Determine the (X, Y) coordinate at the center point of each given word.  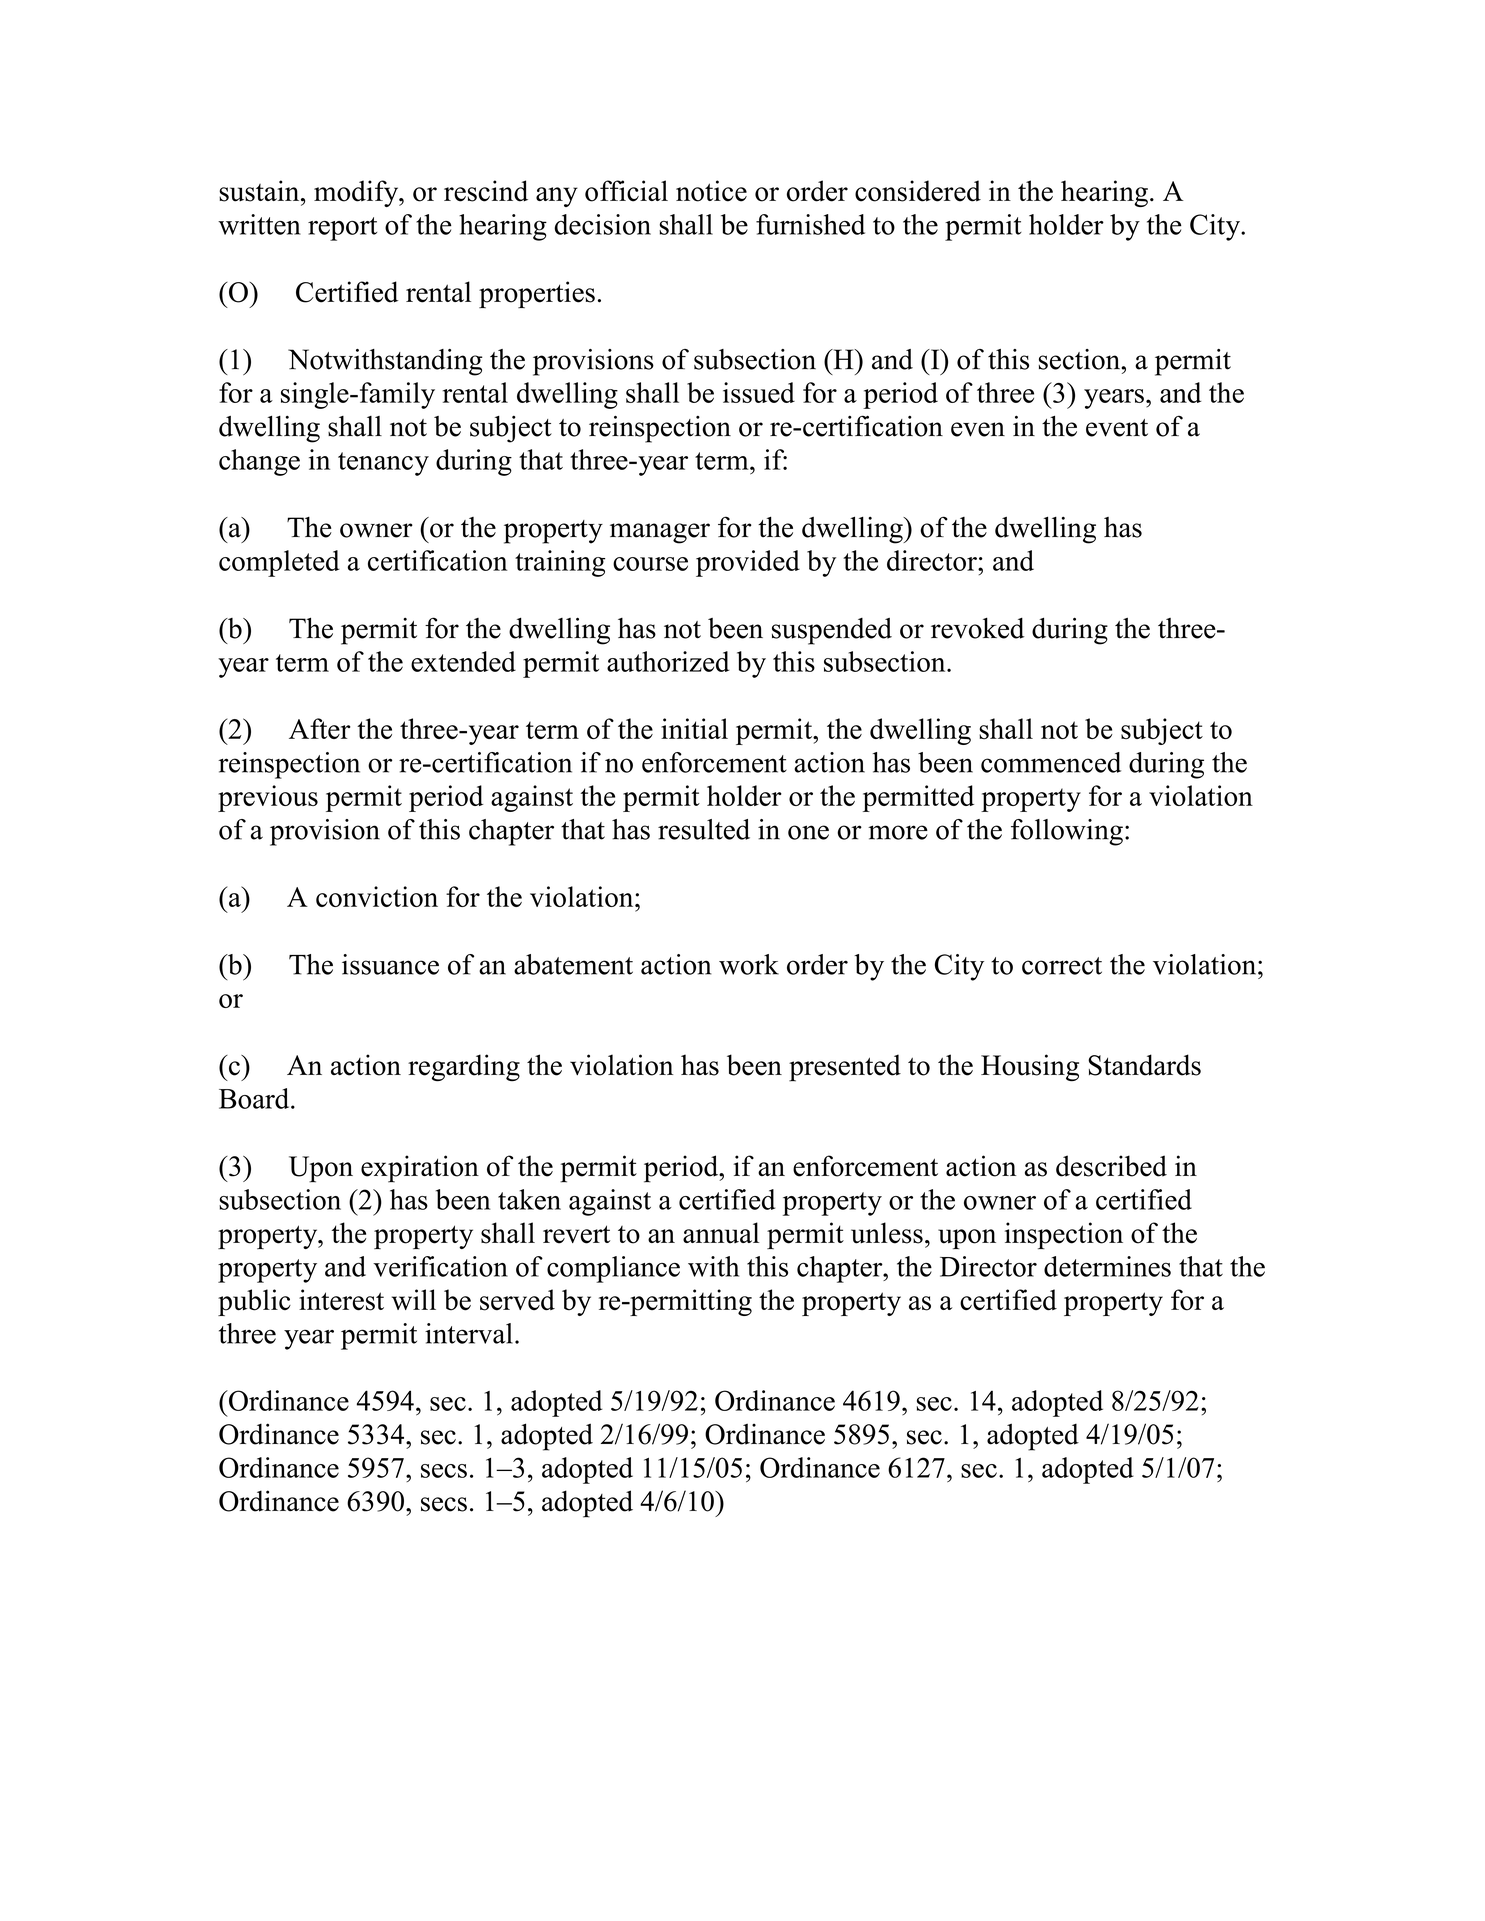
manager (660, 533)
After (320, 728)
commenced (1051, 762)
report (342, 229)
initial (694, 728)
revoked (977, 628)
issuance (390, 964)
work (749, 964)
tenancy (383, 464)
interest (341, 1300)
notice (711, 191)
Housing (1030, 1067)
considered (918, 191)
